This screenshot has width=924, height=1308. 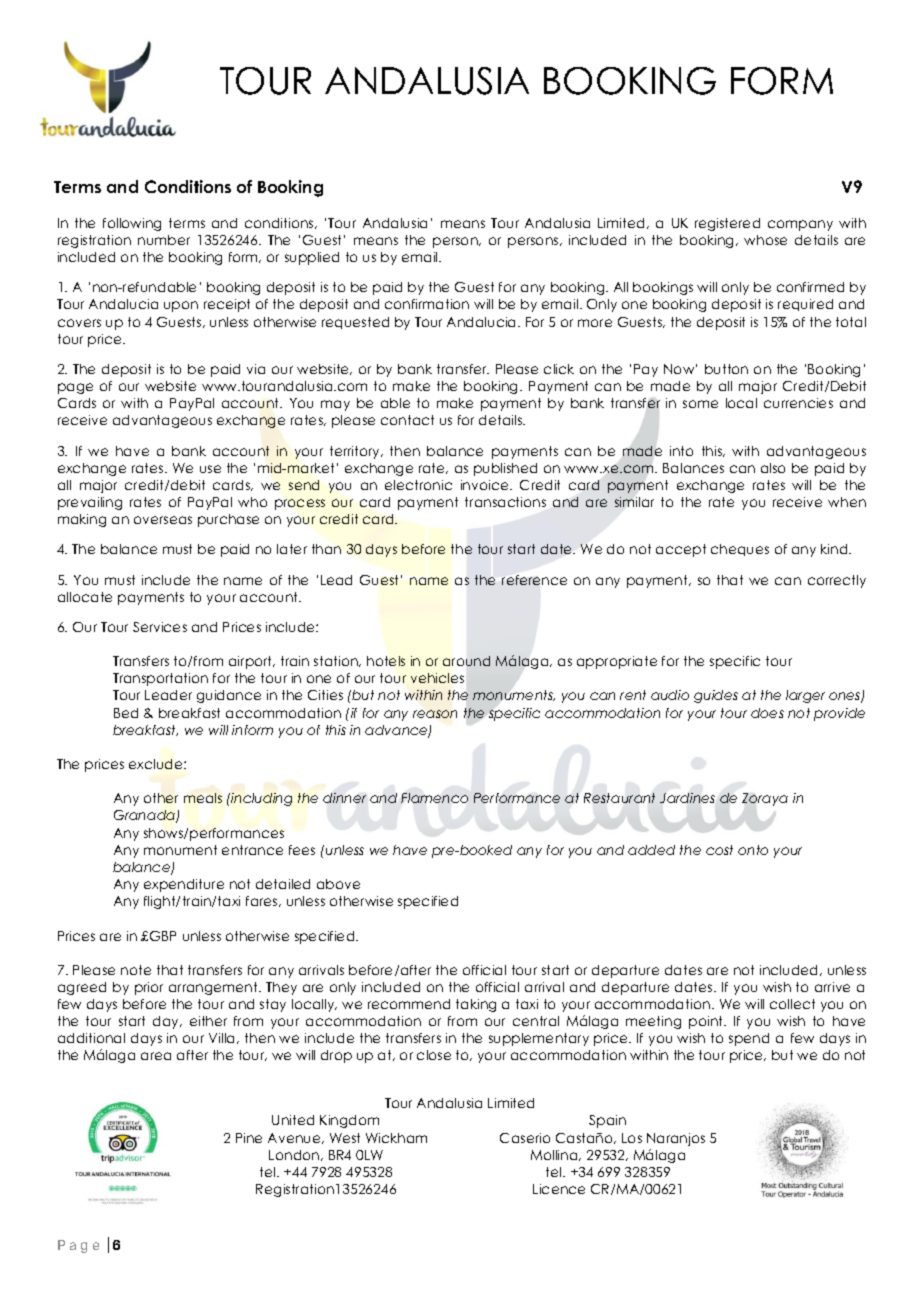 I want to click on whose, so click(x=765, y=240).
